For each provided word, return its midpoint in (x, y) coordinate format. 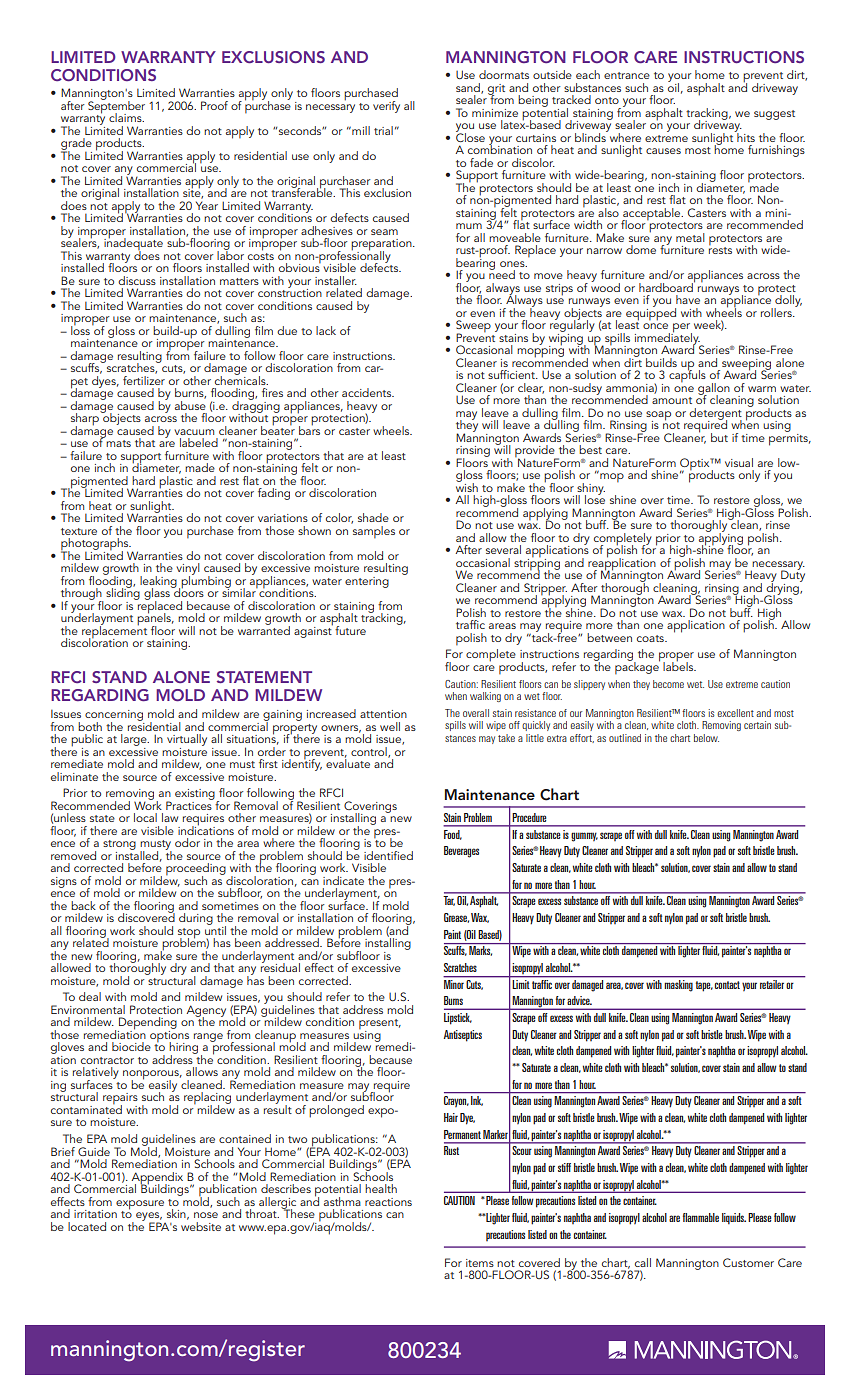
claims (126, 117)
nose (206, 1215)
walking (485, 697)
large (135, 740)
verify (386, 107)
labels (679, 665)
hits (745, 136)
